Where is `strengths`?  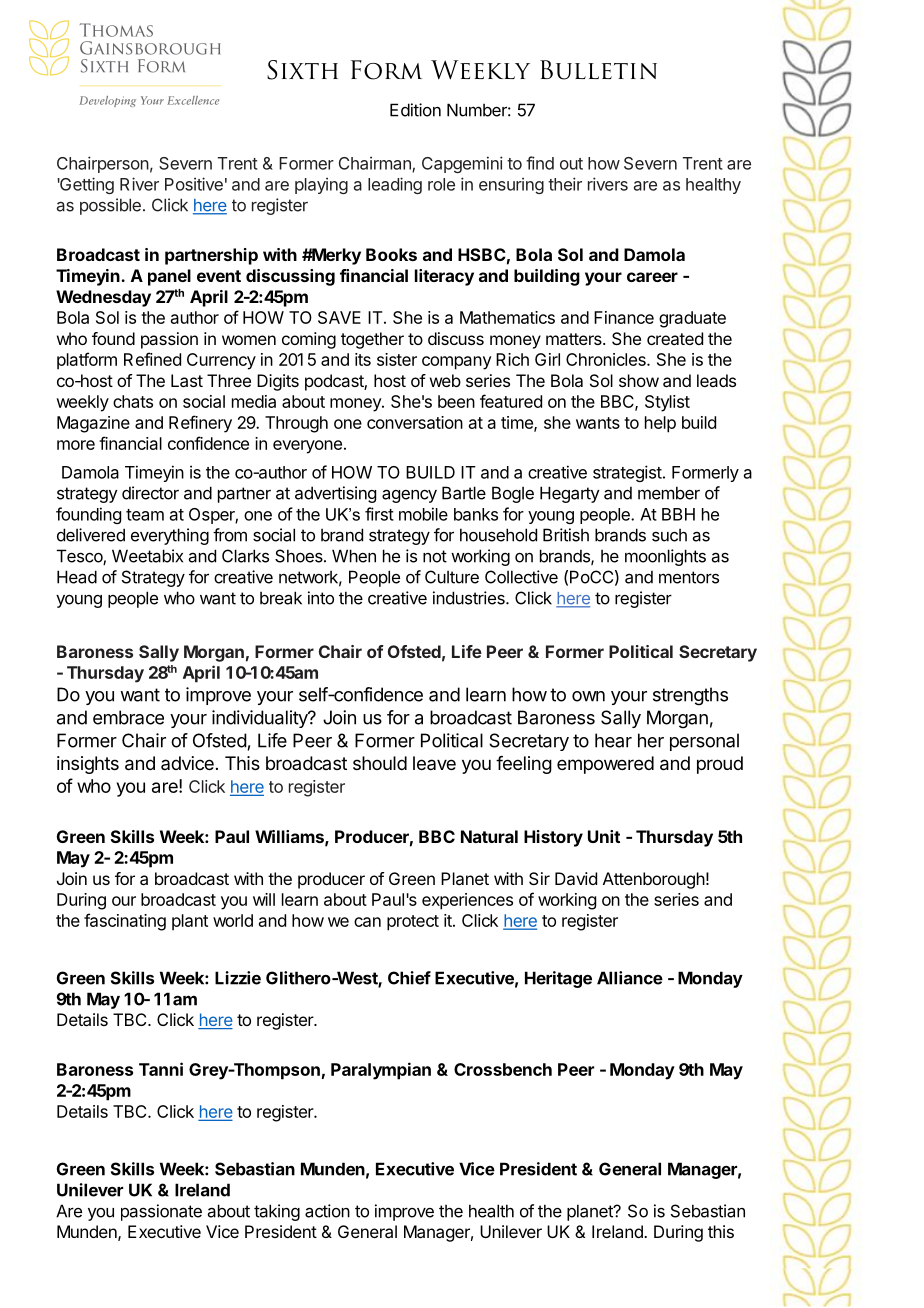
strengths is located at coordinates (690, 696).
